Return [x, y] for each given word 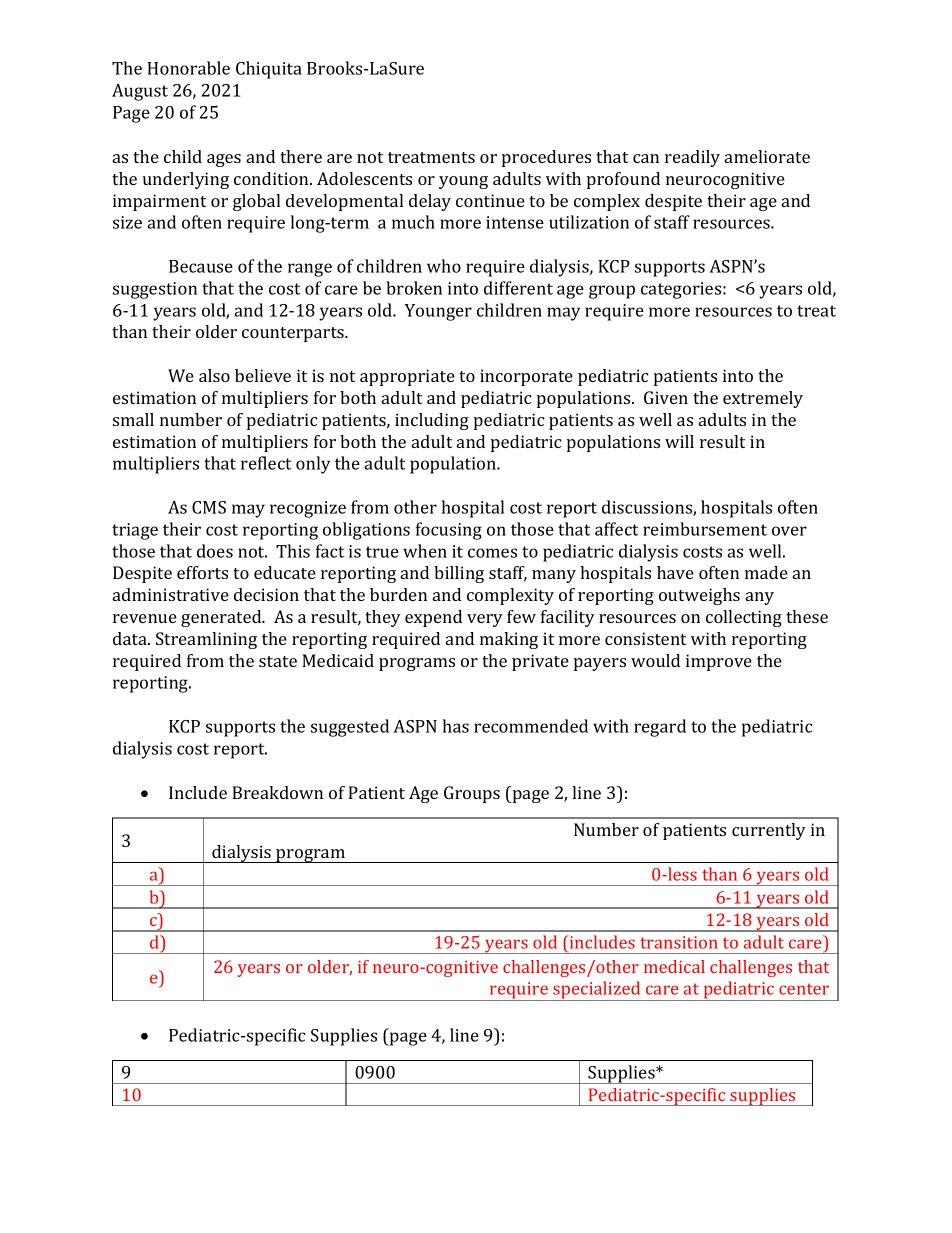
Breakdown [277, 792]
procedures [546, 158]
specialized [597, 991]
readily [692, 158]
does [215, 551]
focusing [449, 531]
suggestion [155, 290]
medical [674, 966]
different [518, 288]
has [455, 726]
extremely [763, 399]
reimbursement [705, 529]
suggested [350, 728]
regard [660, 728]
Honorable [188, 68]
